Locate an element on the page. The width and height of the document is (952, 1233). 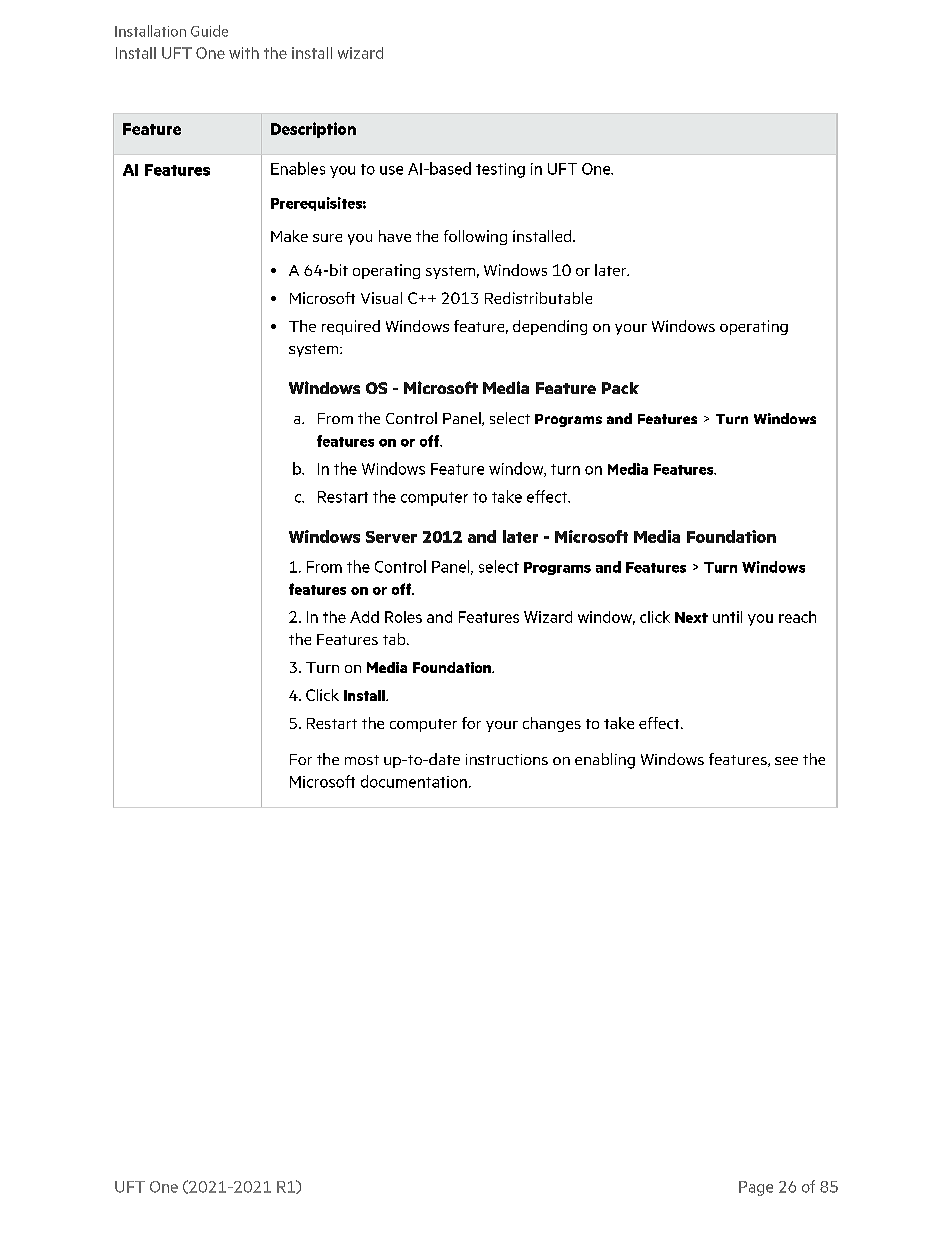
documentation is located at coordinates (414, 781).
